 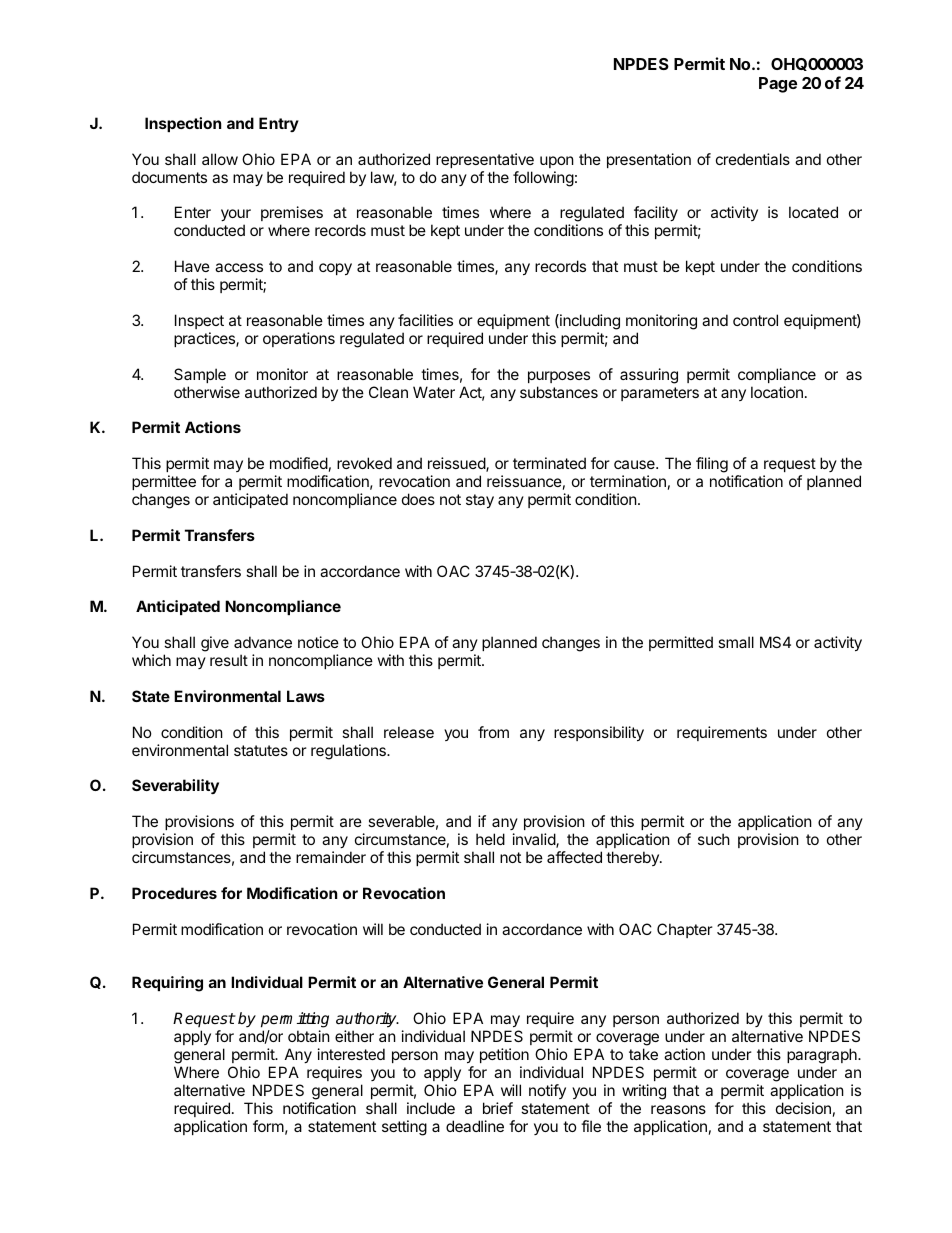 I want to click on decision, so click(x=803, y=1108).
